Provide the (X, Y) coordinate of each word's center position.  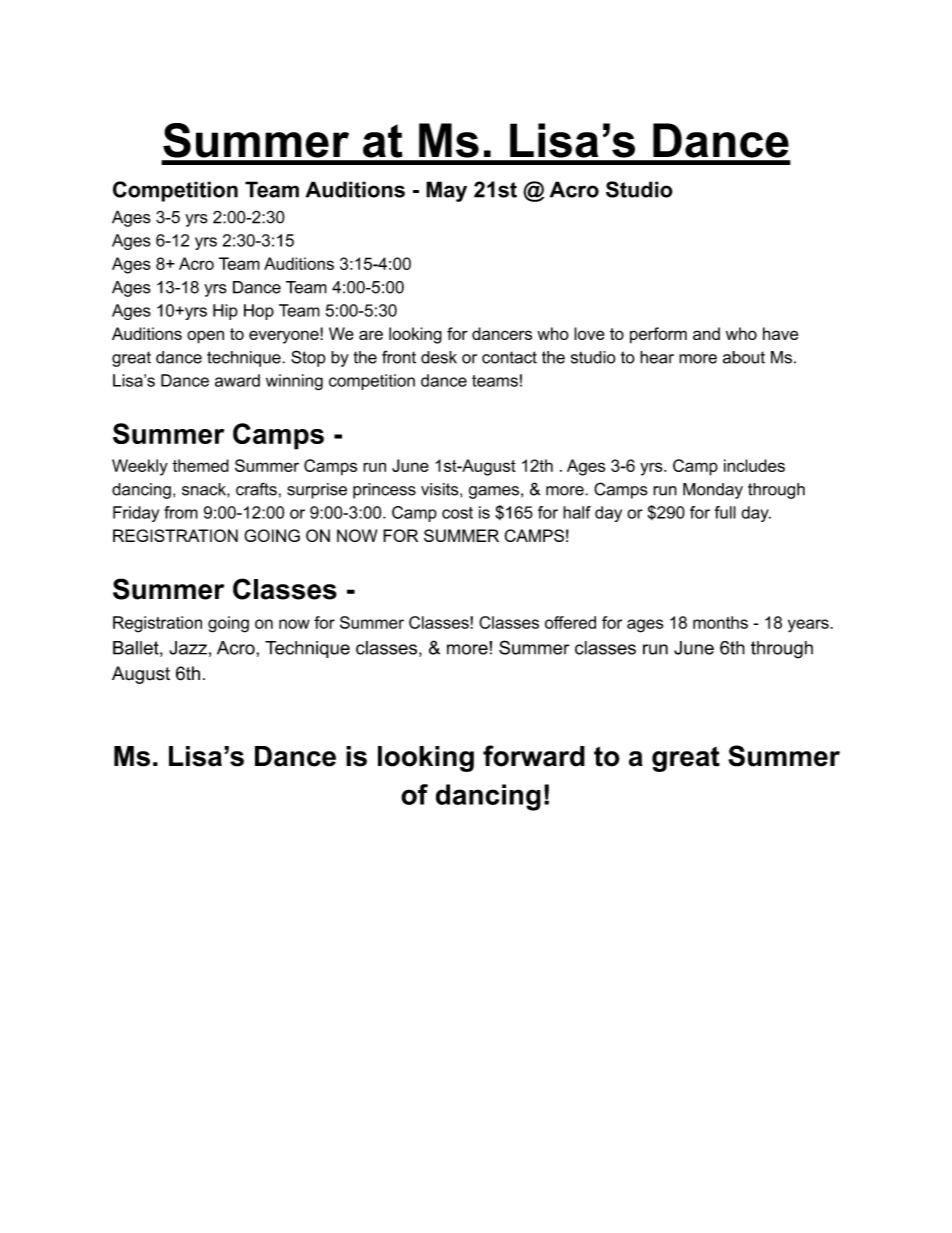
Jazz (188, 648)
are (371, 335)
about (744, 357)
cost (457, 513)
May (446, 191)
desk (439, 357)
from (181, 512)
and (706, 333)
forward (534, 756)
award (237, 380)
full (725, 512)
